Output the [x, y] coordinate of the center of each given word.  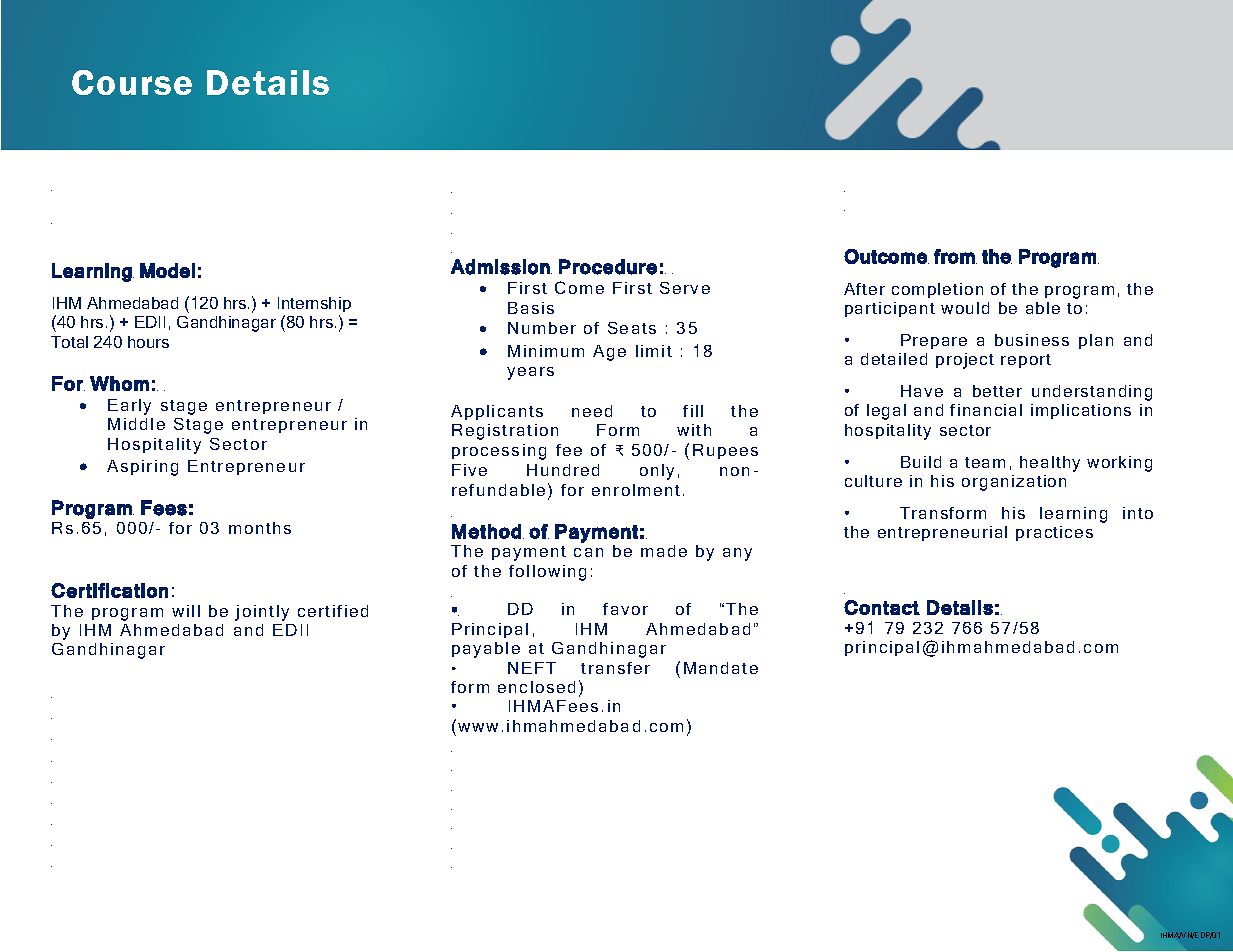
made [664, 551]
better [997, 391]
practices [1054, 533]
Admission [500, 267]
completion [937, 290]
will [186, 611]
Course [132, 82]
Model [167, 270]
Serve [685, 288]
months [260, 528]
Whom [119, 383]
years [530, 373]
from [955, 256]
